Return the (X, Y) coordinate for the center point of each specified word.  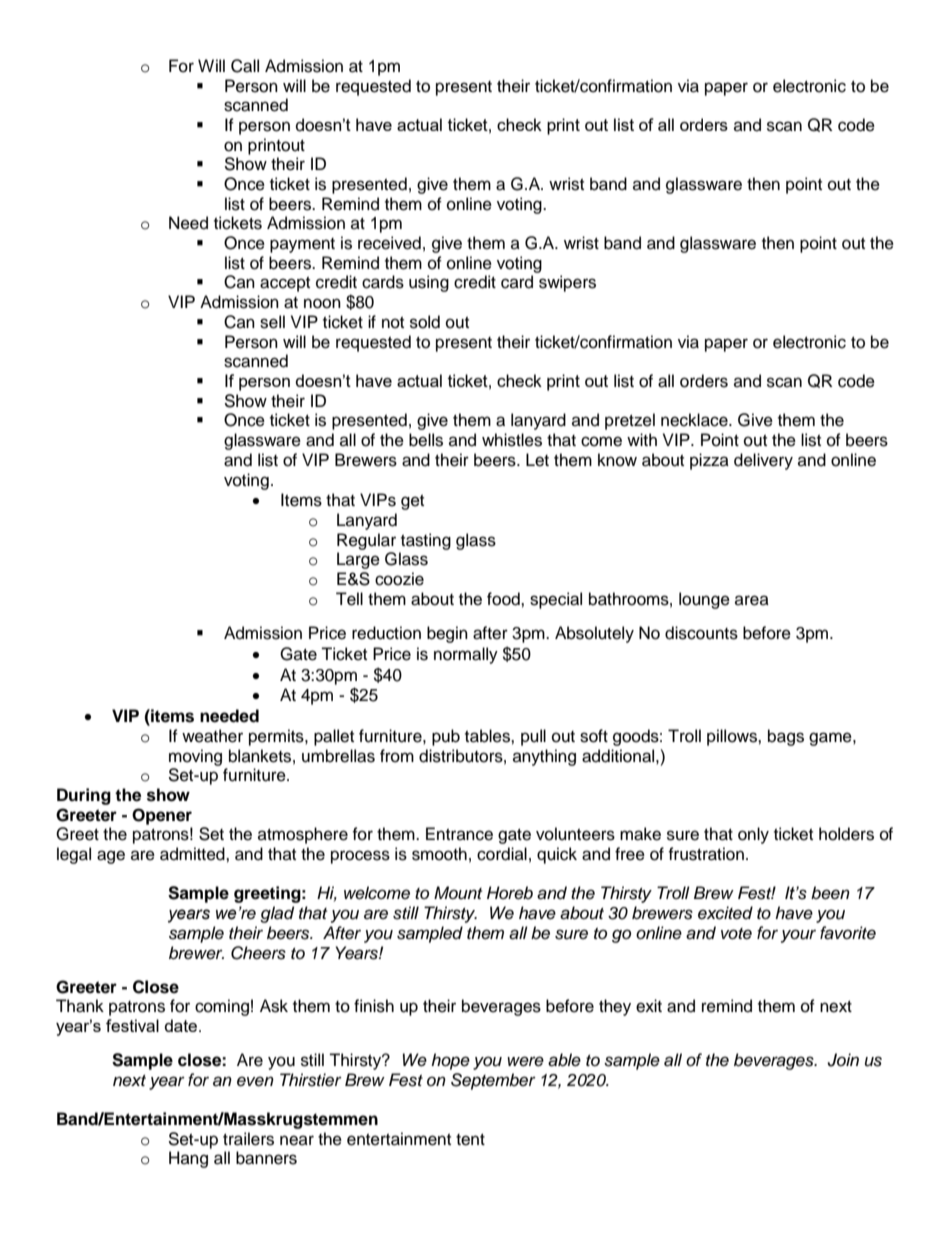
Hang (188, 1159)
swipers (567, 283)
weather (212, 736)
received (389, 243)
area (752, 600)
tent (470, 1140)
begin (447, 634)
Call (245, 66)
